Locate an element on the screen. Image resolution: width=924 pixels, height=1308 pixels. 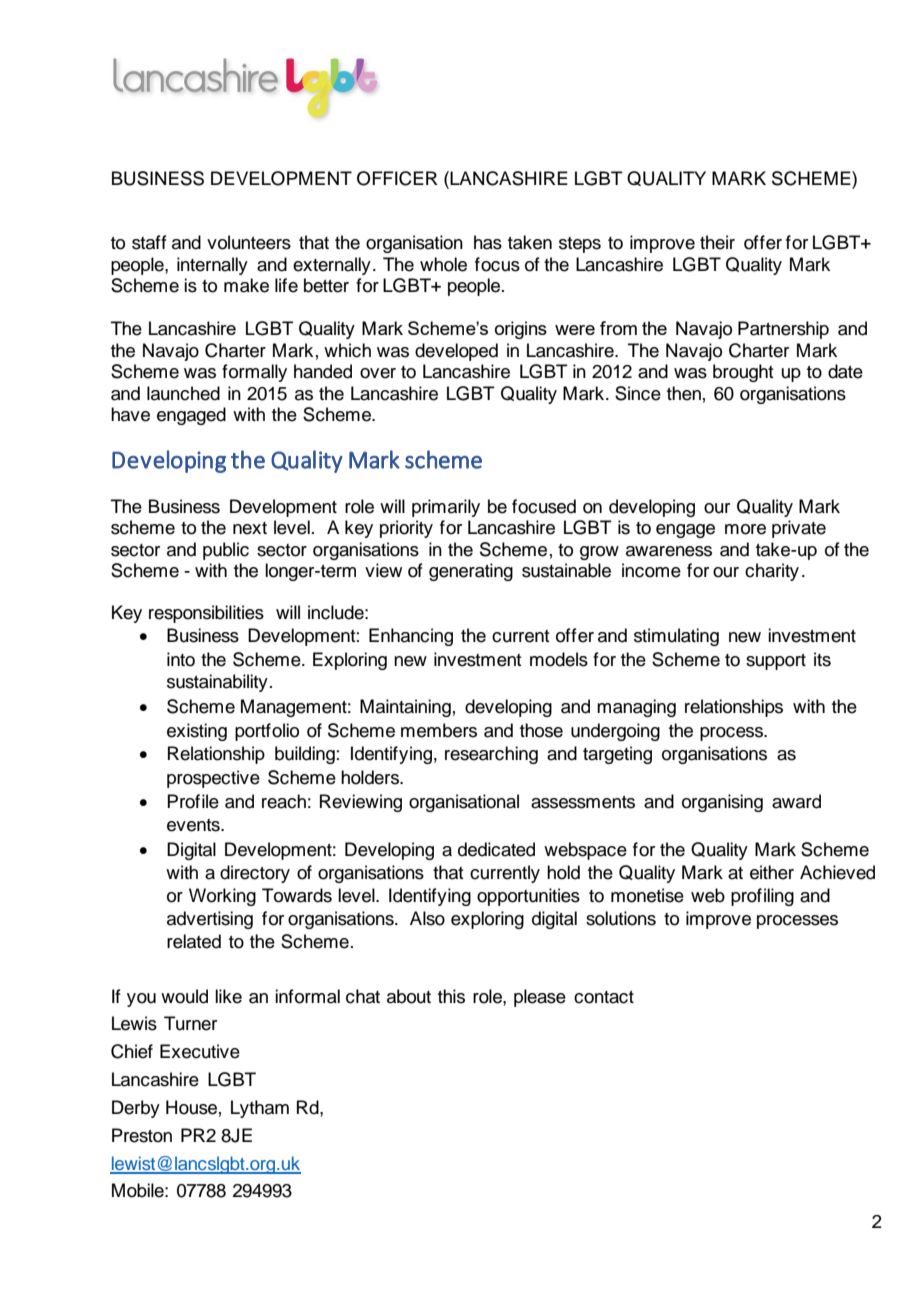
Derby is located at coordinates (136, 1109).
